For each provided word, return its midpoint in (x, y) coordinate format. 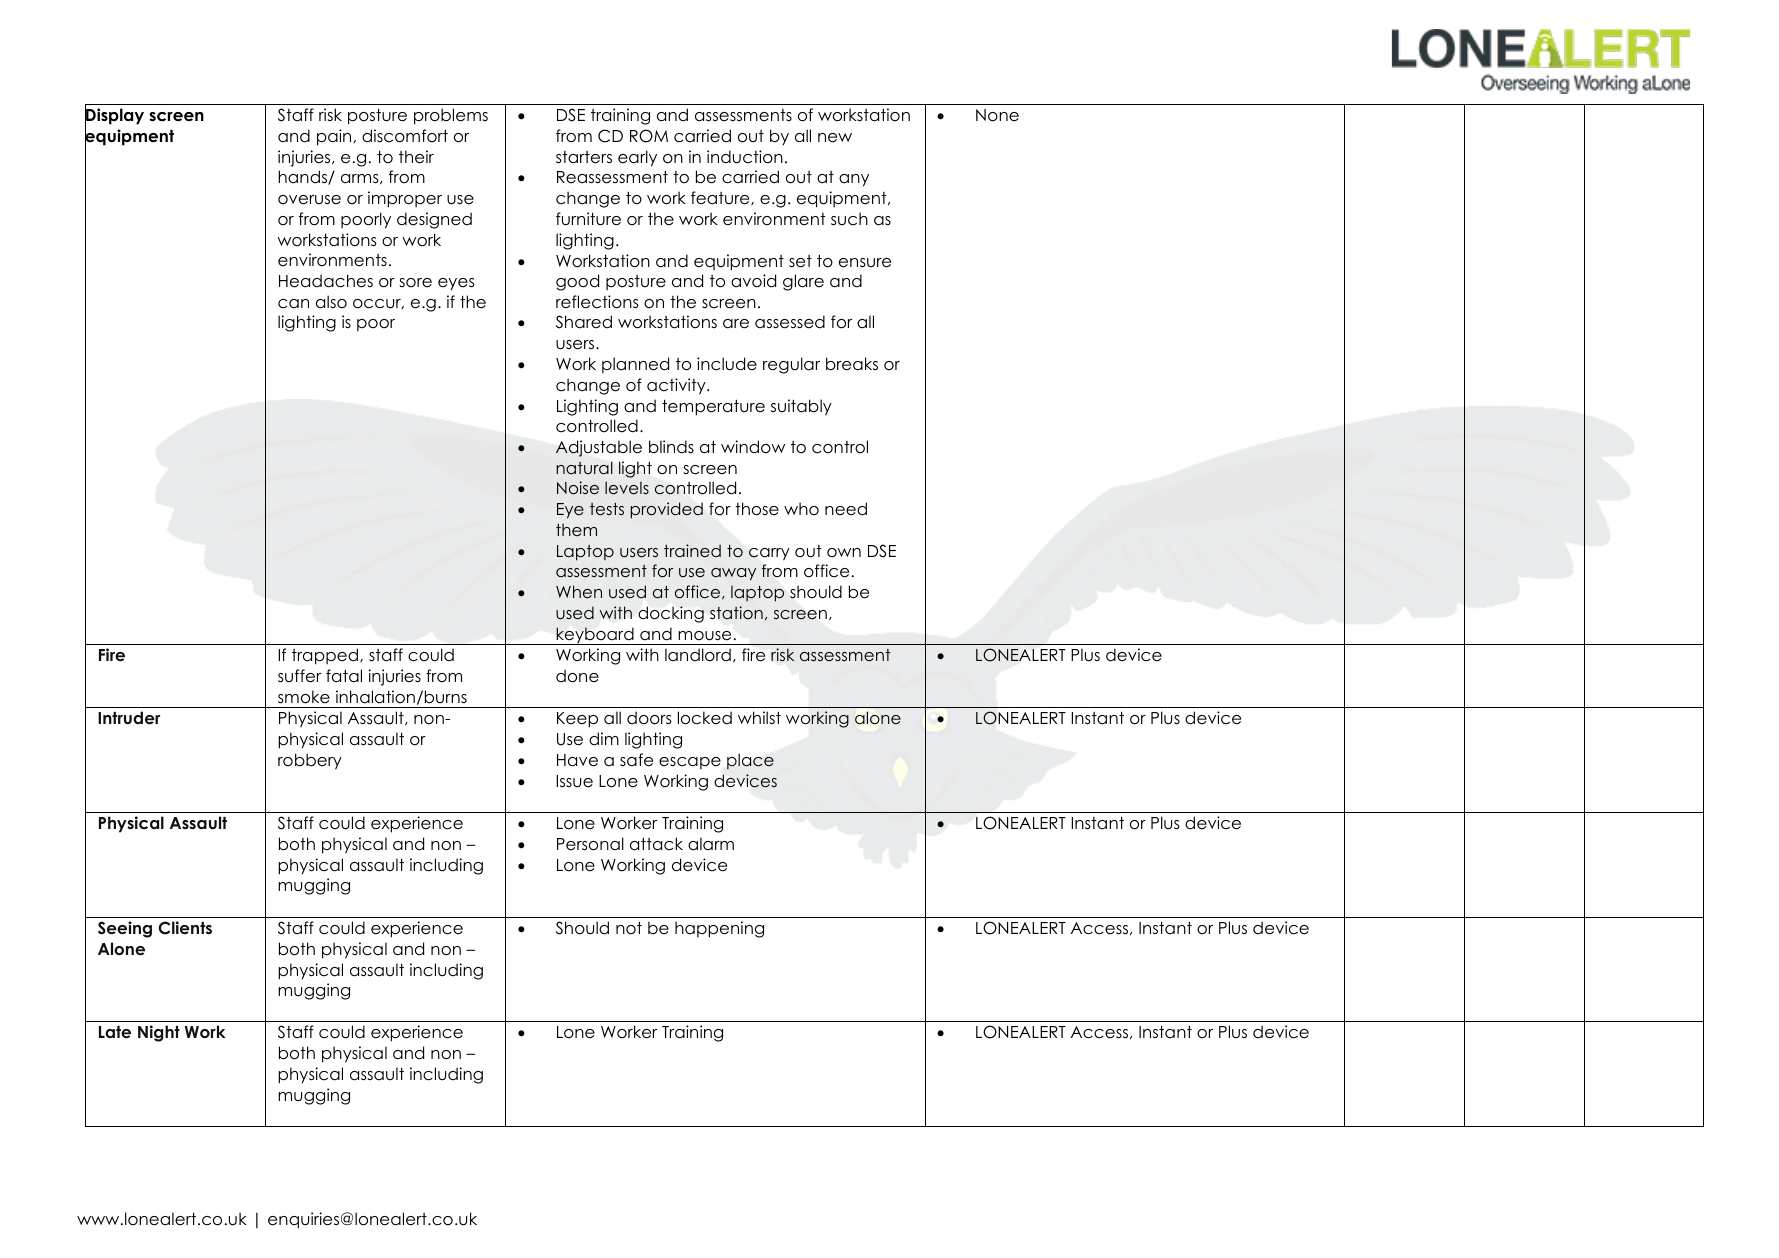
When (579, 592)
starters (584, 157)
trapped (325, 656)
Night (159, 1033)
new (835, 138)
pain (335, 137)
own (844, 553)
